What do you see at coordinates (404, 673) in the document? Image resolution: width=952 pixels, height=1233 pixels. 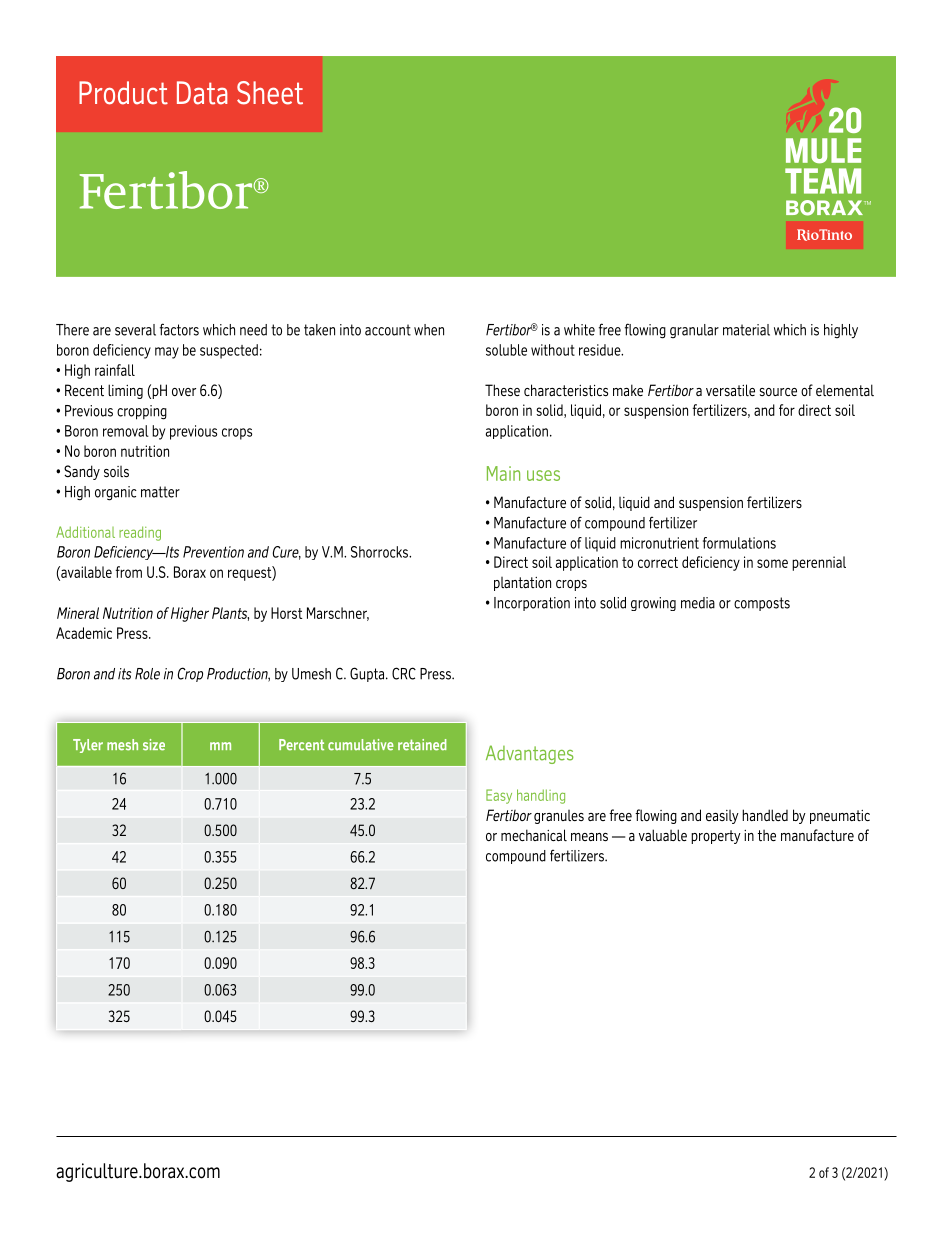 I see `CRC` at bounding box center [404, 673].
